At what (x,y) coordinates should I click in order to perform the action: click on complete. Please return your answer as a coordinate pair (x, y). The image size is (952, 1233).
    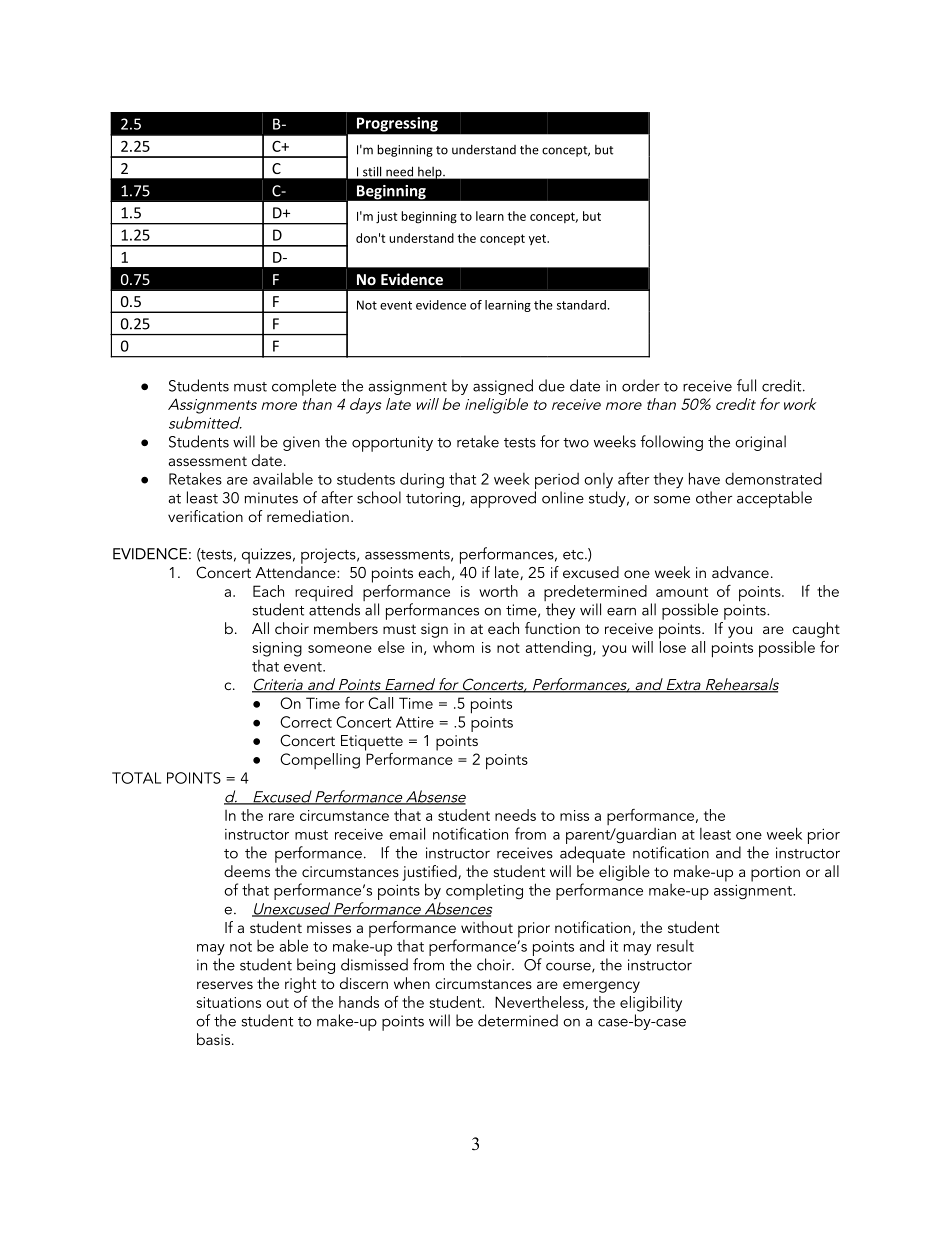
    Looking at the image, I should click on (304, 387).
